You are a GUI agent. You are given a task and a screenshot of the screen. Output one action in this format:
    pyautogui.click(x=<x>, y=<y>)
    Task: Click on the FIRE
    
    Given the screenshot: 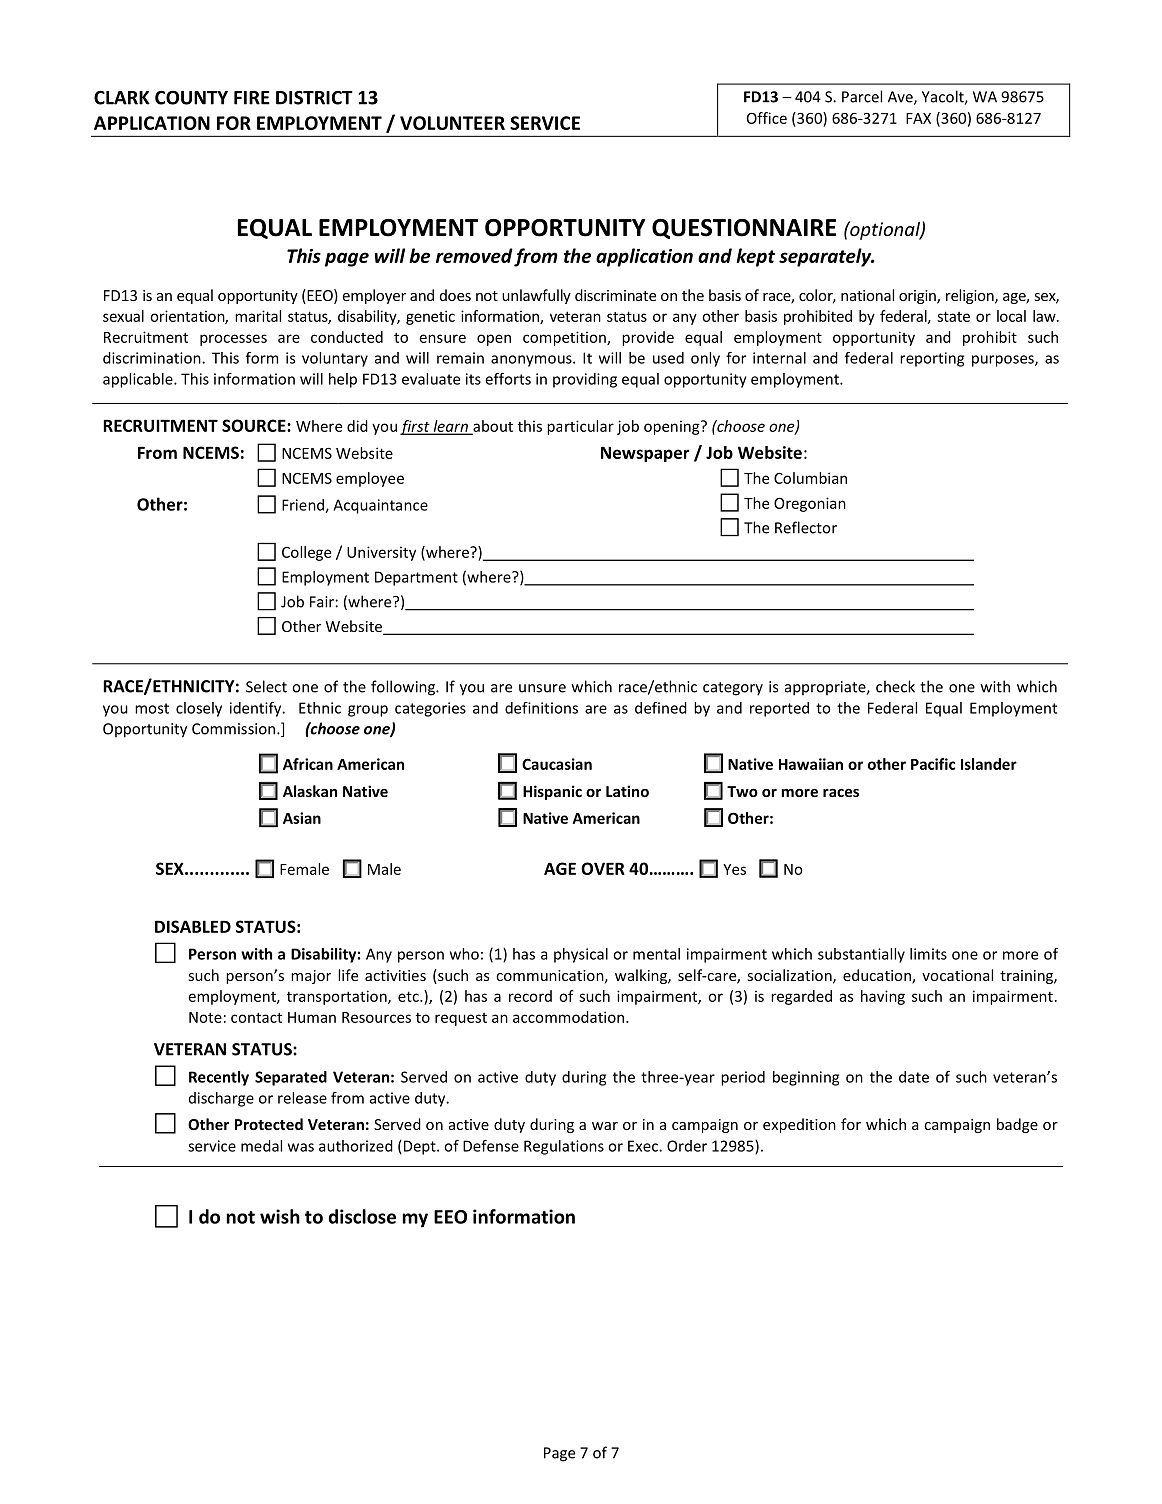 What is the action you would take?
    pyautogui.click(x=252, y=98)
